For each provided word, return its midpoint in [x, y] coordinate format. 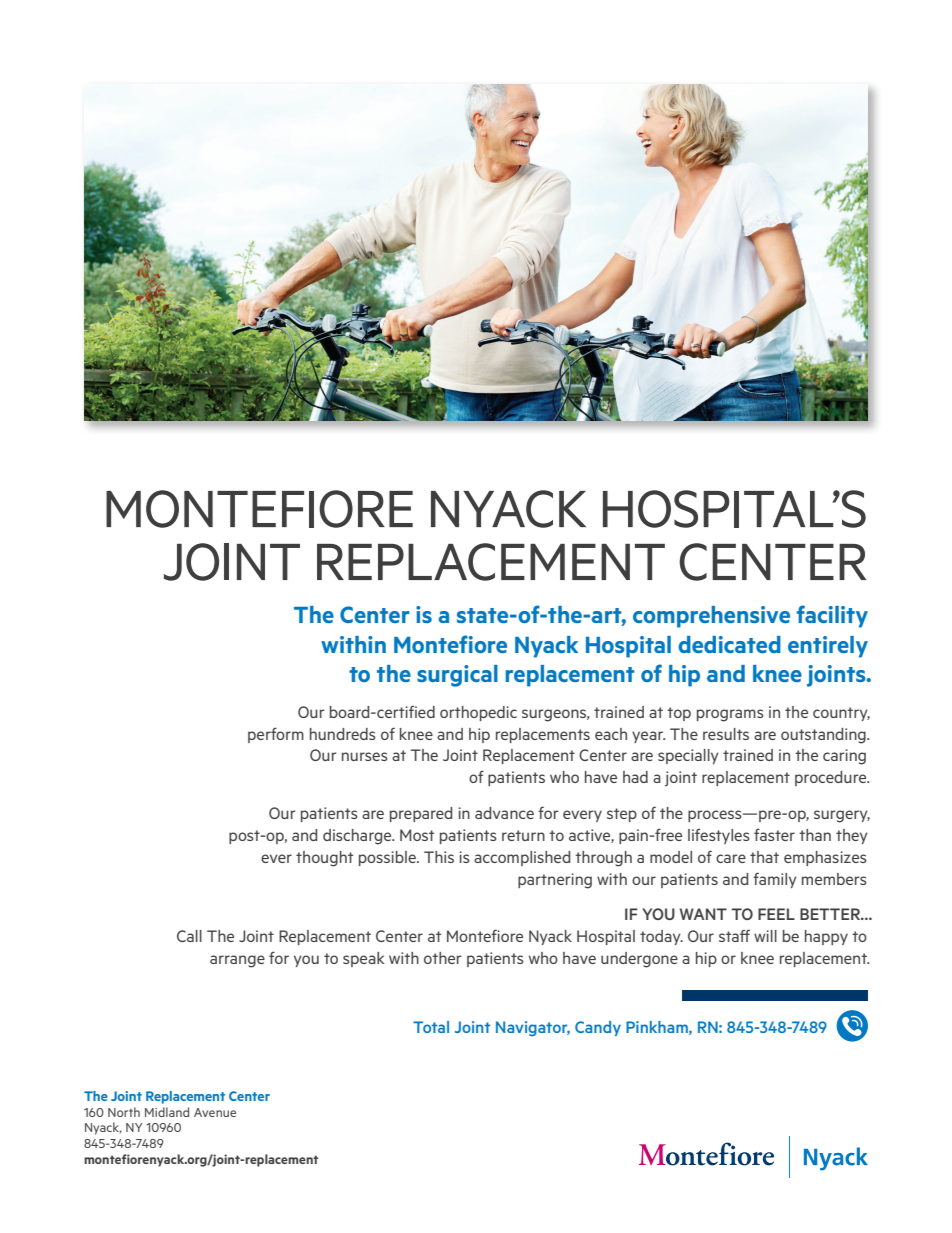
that [764, 857]
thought [324, 859]
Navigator [533, 1029]
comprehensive [711, 617]
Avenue [215, 1112]
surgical [457, 676]
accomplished [522, 858]
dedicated [729, 644]
